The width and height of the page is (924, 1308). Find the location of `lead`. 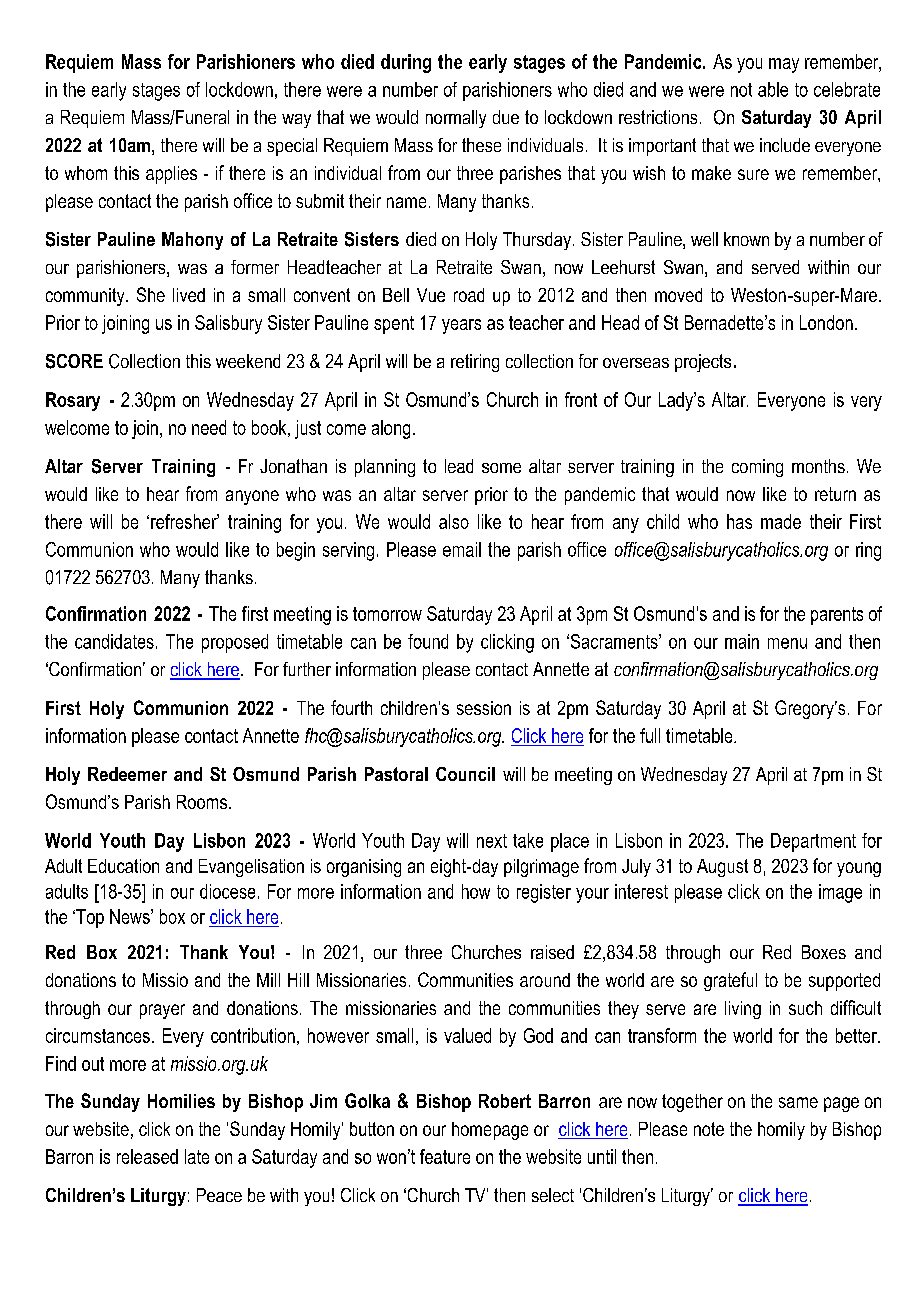

lead is located at coordinates (459, 466).
